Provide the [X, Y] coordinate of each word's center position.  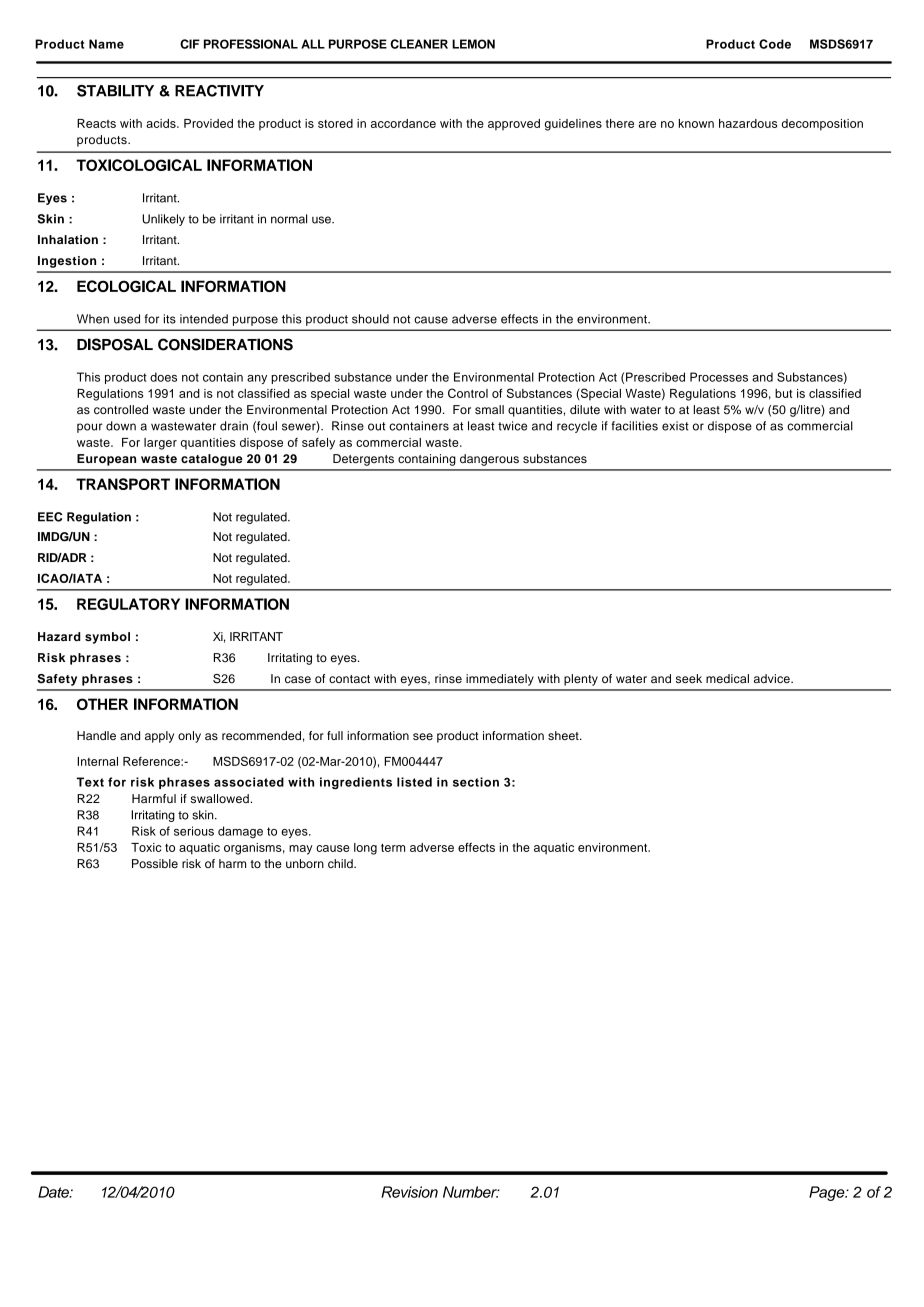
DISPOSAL [115, 344]
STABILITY [115, 91]
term [393, 847]
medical [727, 678]
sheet [564, 735]
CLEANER [419, 44]
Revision [409, 1192]
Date [54, 1192]
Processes [719, 377]
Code [775, 44]
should [370, 319]
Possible [155, 863]
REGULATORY [128, 604]
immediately [500, 680]
